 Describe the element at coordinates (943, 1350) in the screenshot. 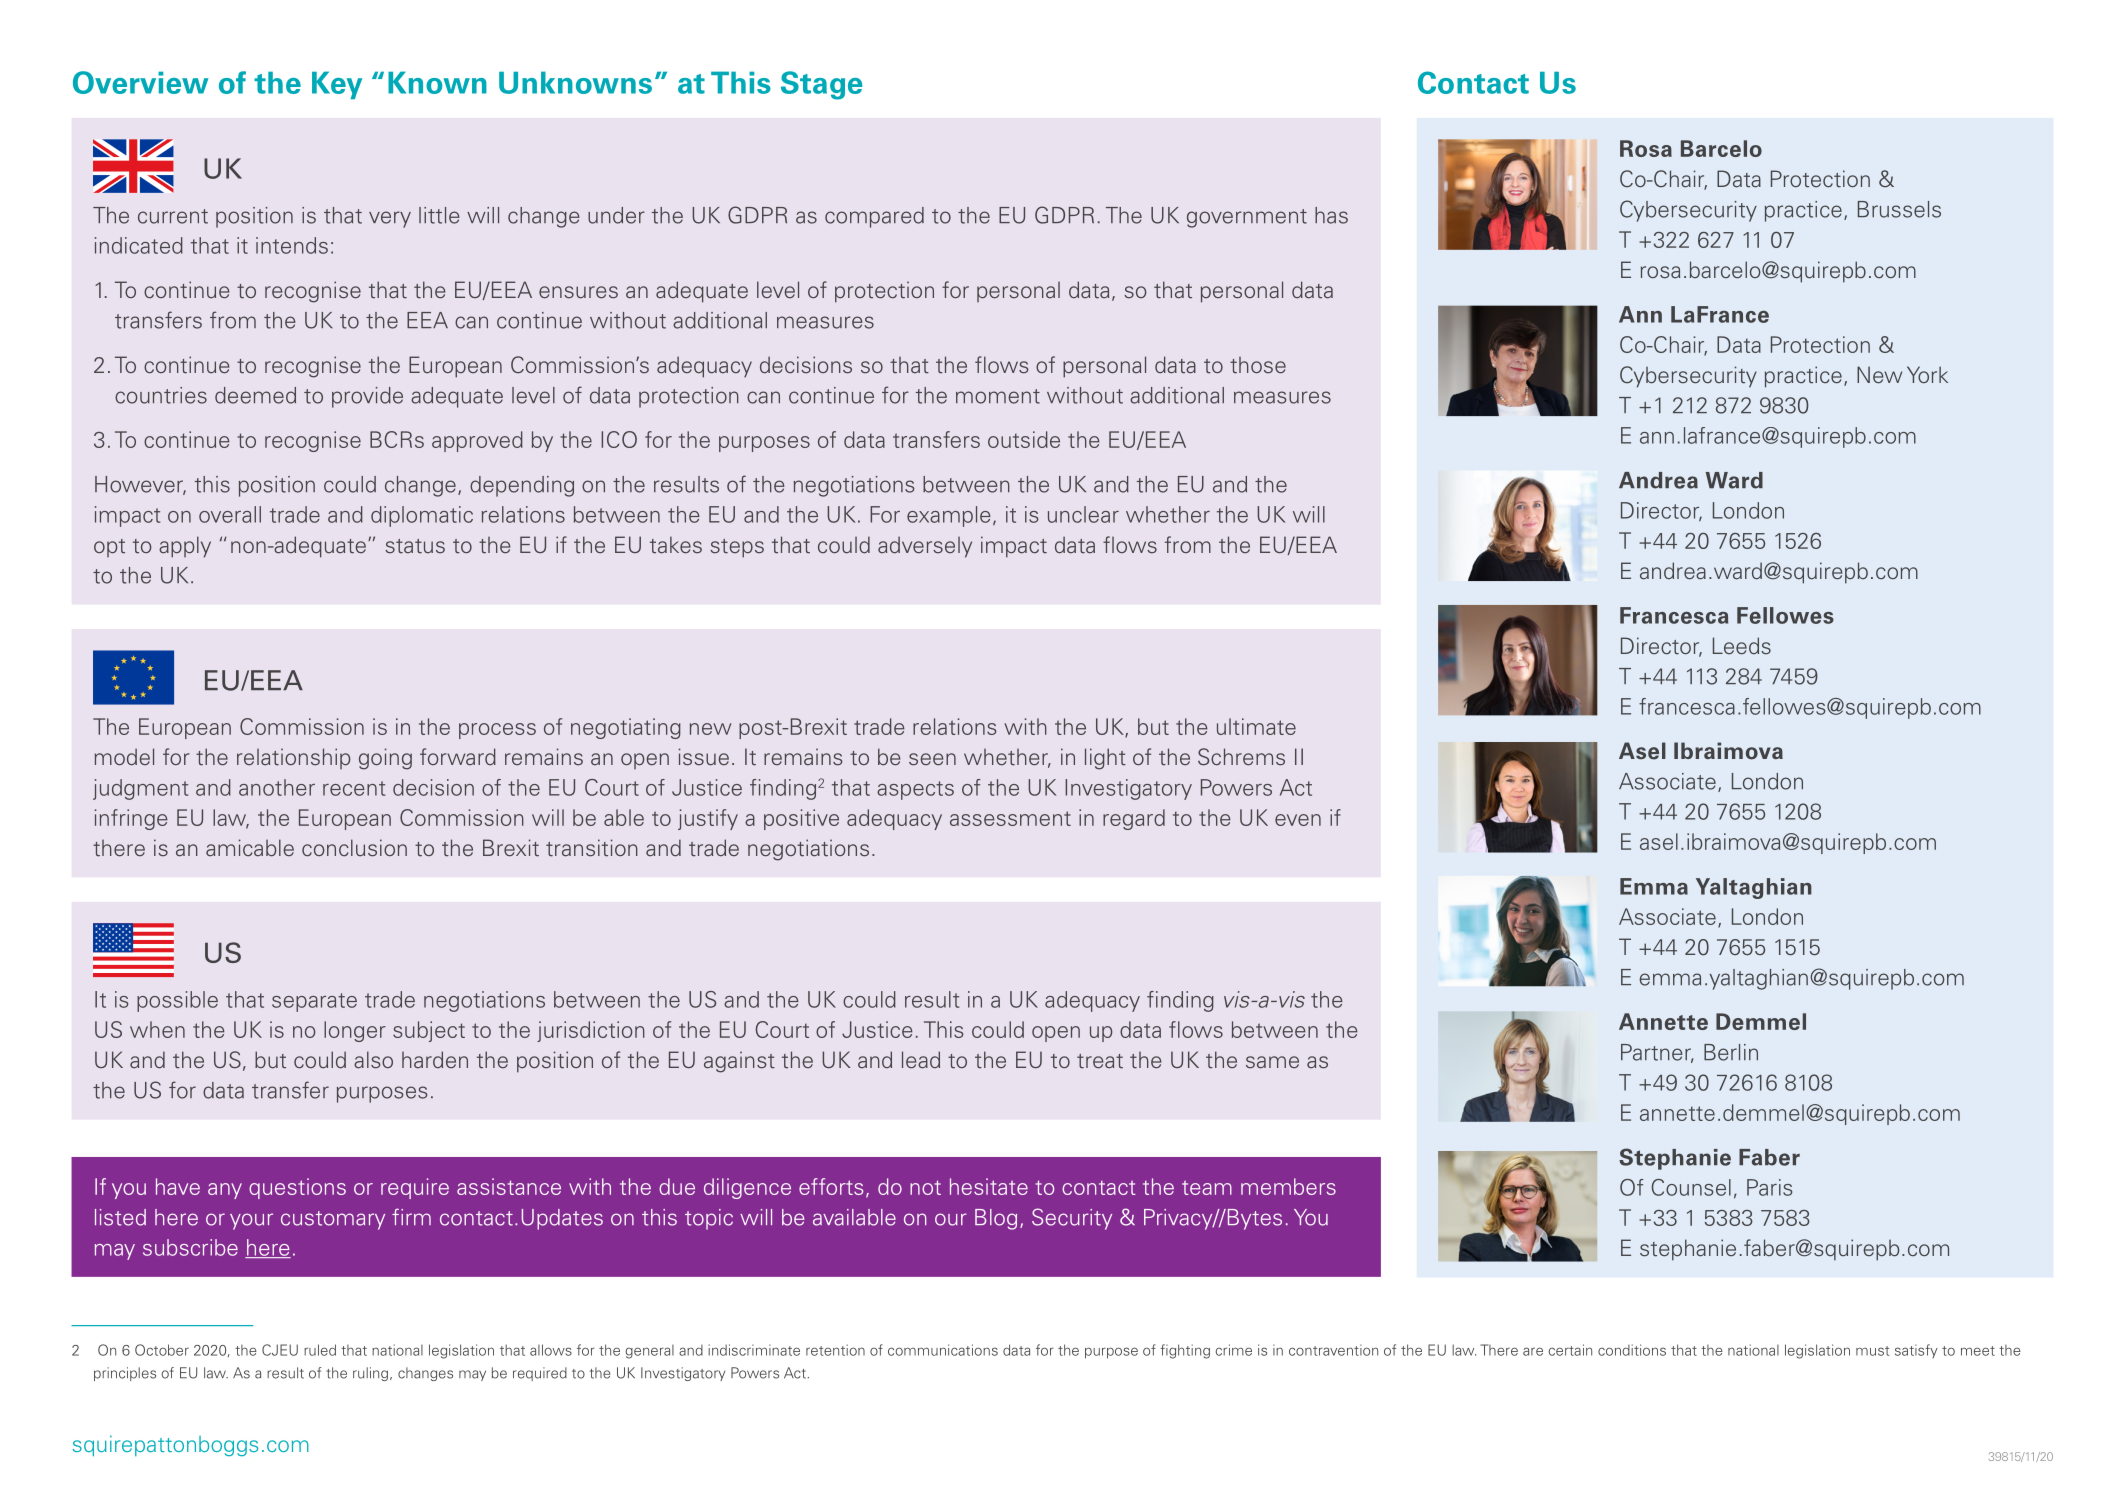

I see `communications` at that location.
